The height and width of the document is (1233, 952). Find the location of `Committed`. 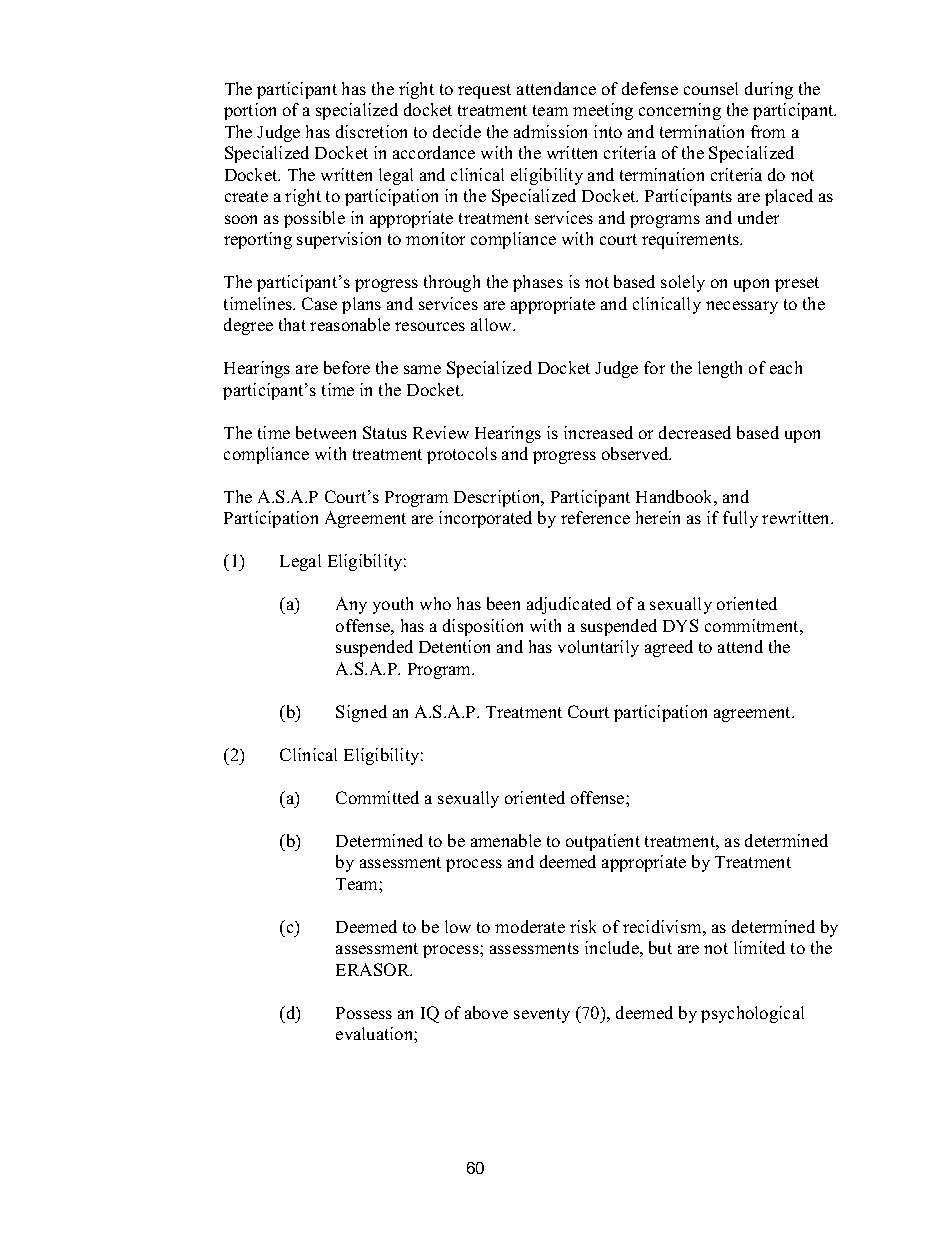

Committed is located at coordinates (377, 797).
